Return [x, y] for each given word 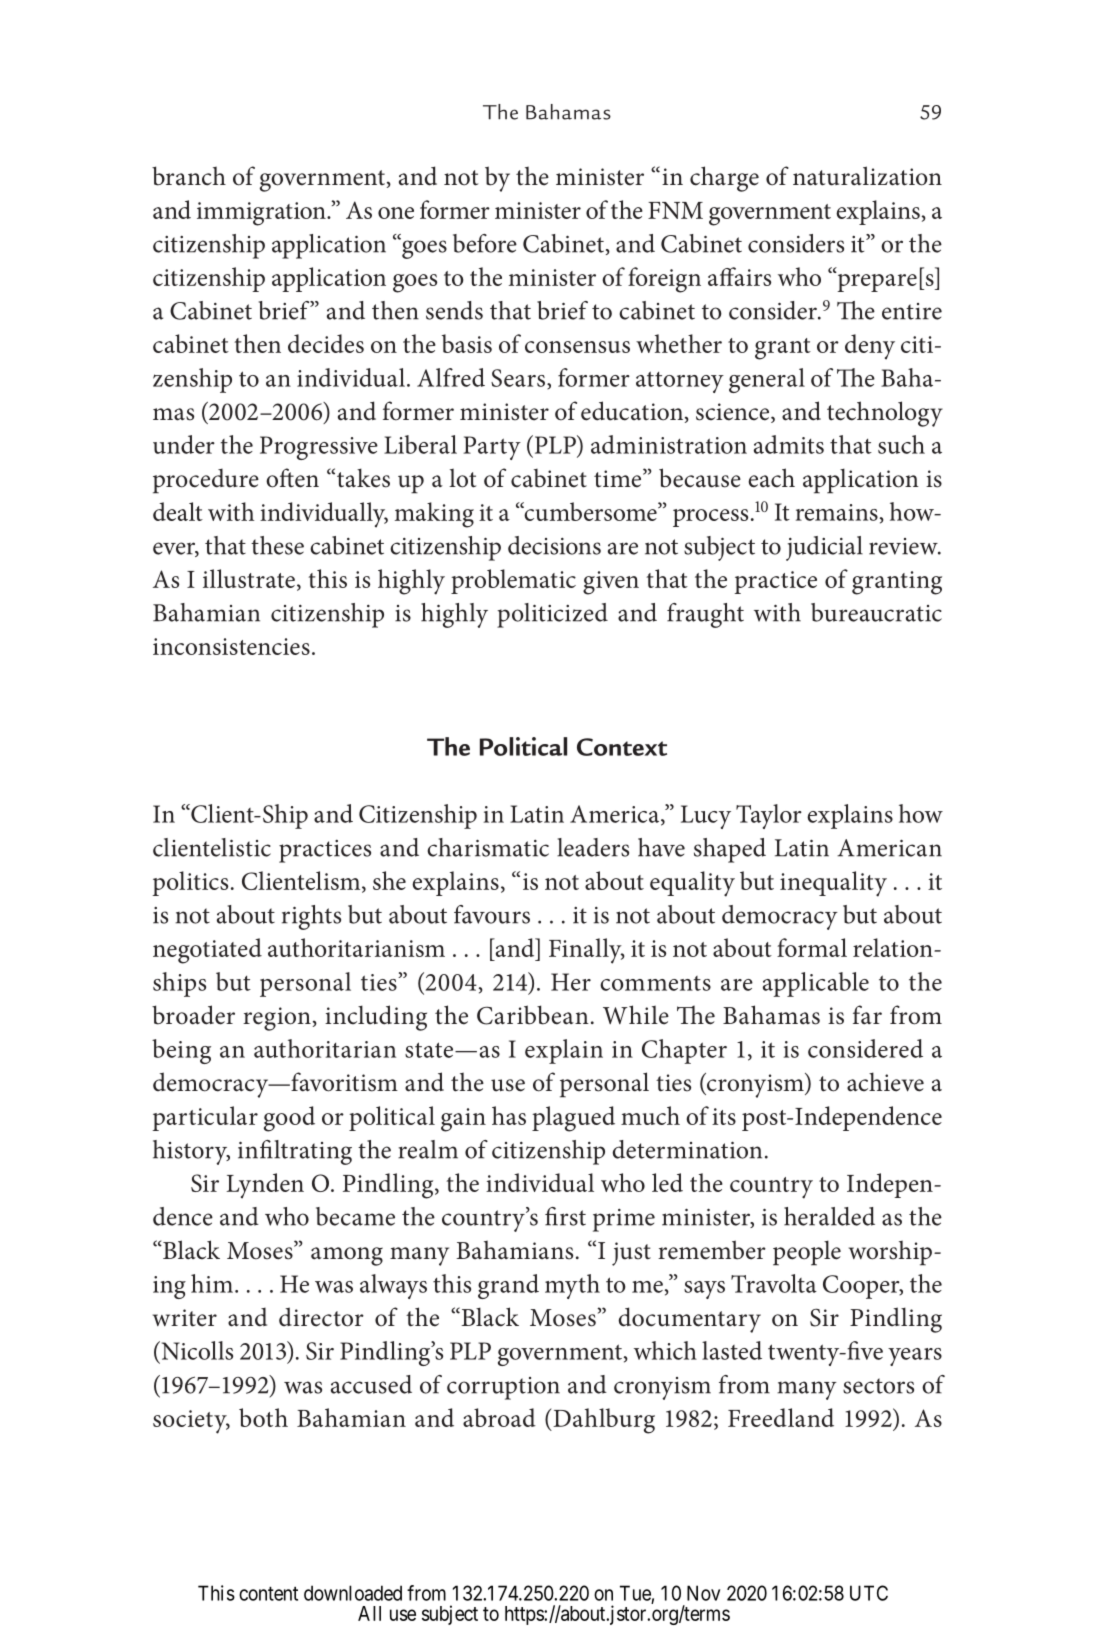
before [485, 243]
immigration [262, 214]
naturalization [867, 176]
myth [572, 1286]
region [277, 1019]
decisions [554, 545]
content [268, 1594]
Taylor [769, 816]
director [321, 1317]
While [636, 1015]
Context [622, 747]
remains [837, 512]
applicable [816, 984]
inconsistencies [231, 646]
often [292, 478]
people [807, 1253]
